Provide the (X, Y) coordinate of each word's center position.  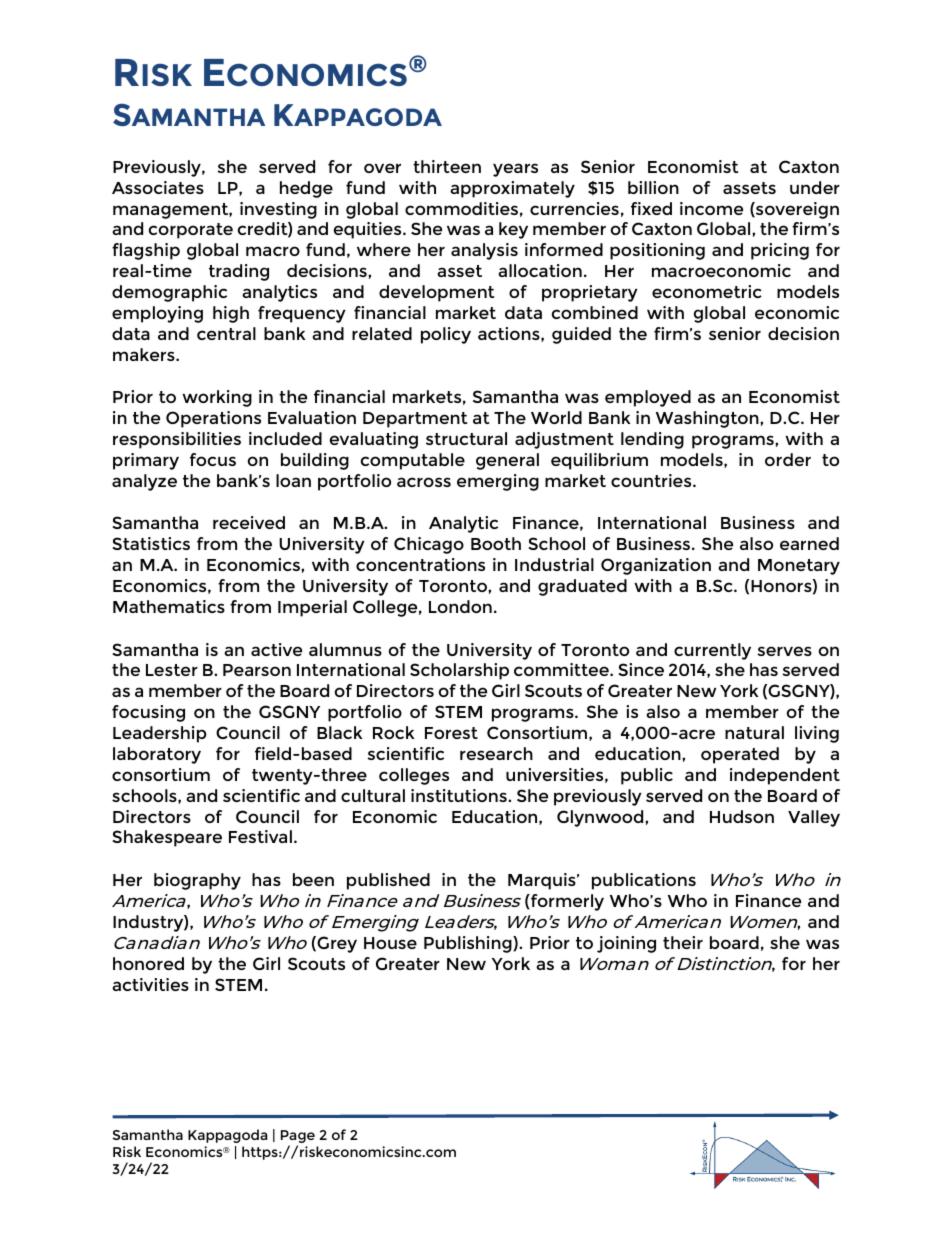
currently (712, 651)
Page (298, 1138)
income (711, 208)
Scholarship (459, 671)
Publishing (469, 944)
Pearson (257, 670)
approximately (512, 189)
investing (278, 210)
